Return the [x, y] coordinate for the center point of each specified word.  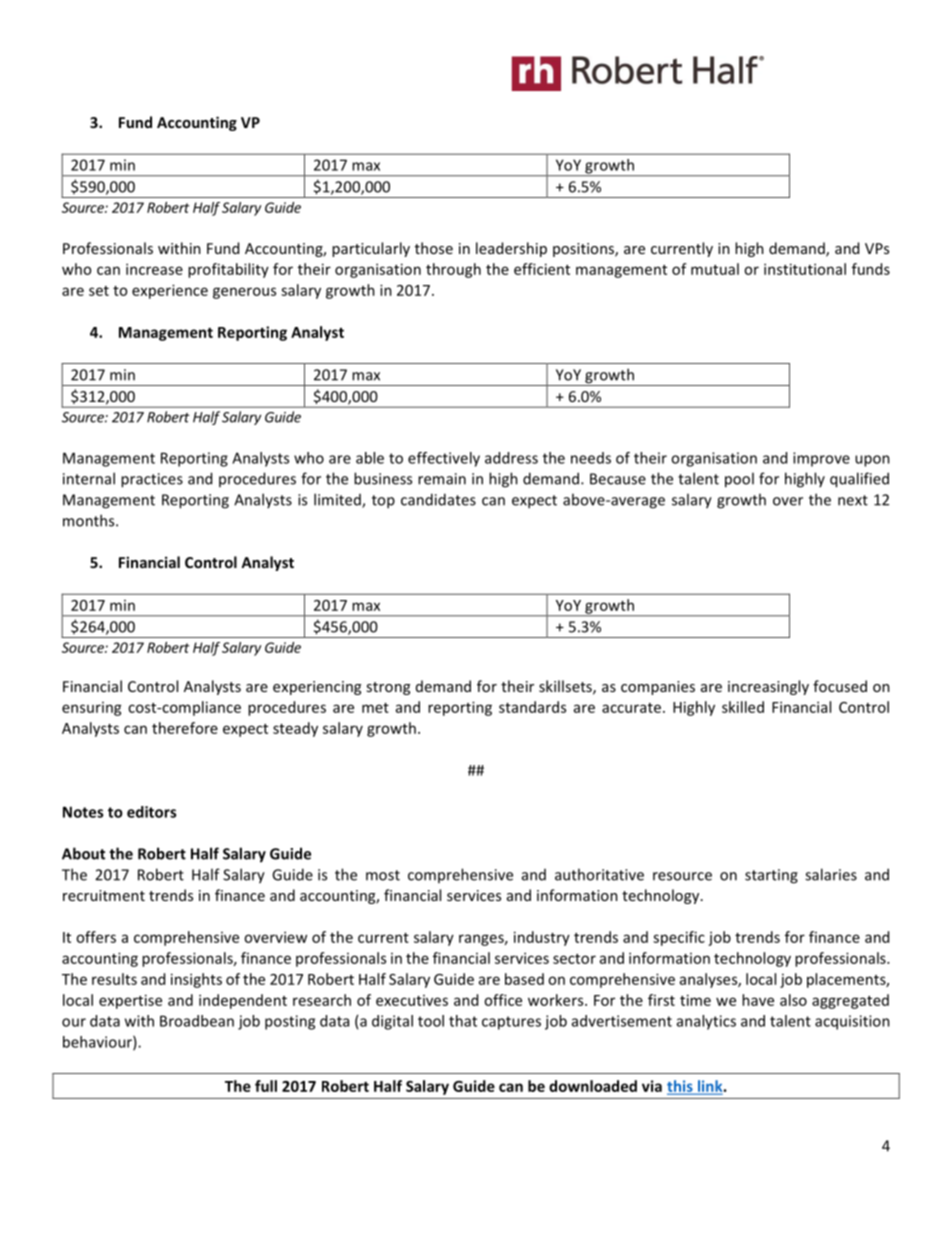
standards [532, 707]
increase [154, 269]
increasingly [768, 687]
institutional [805, 269]
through [453, 270]
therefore [185, 728]
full [266, 1086]
